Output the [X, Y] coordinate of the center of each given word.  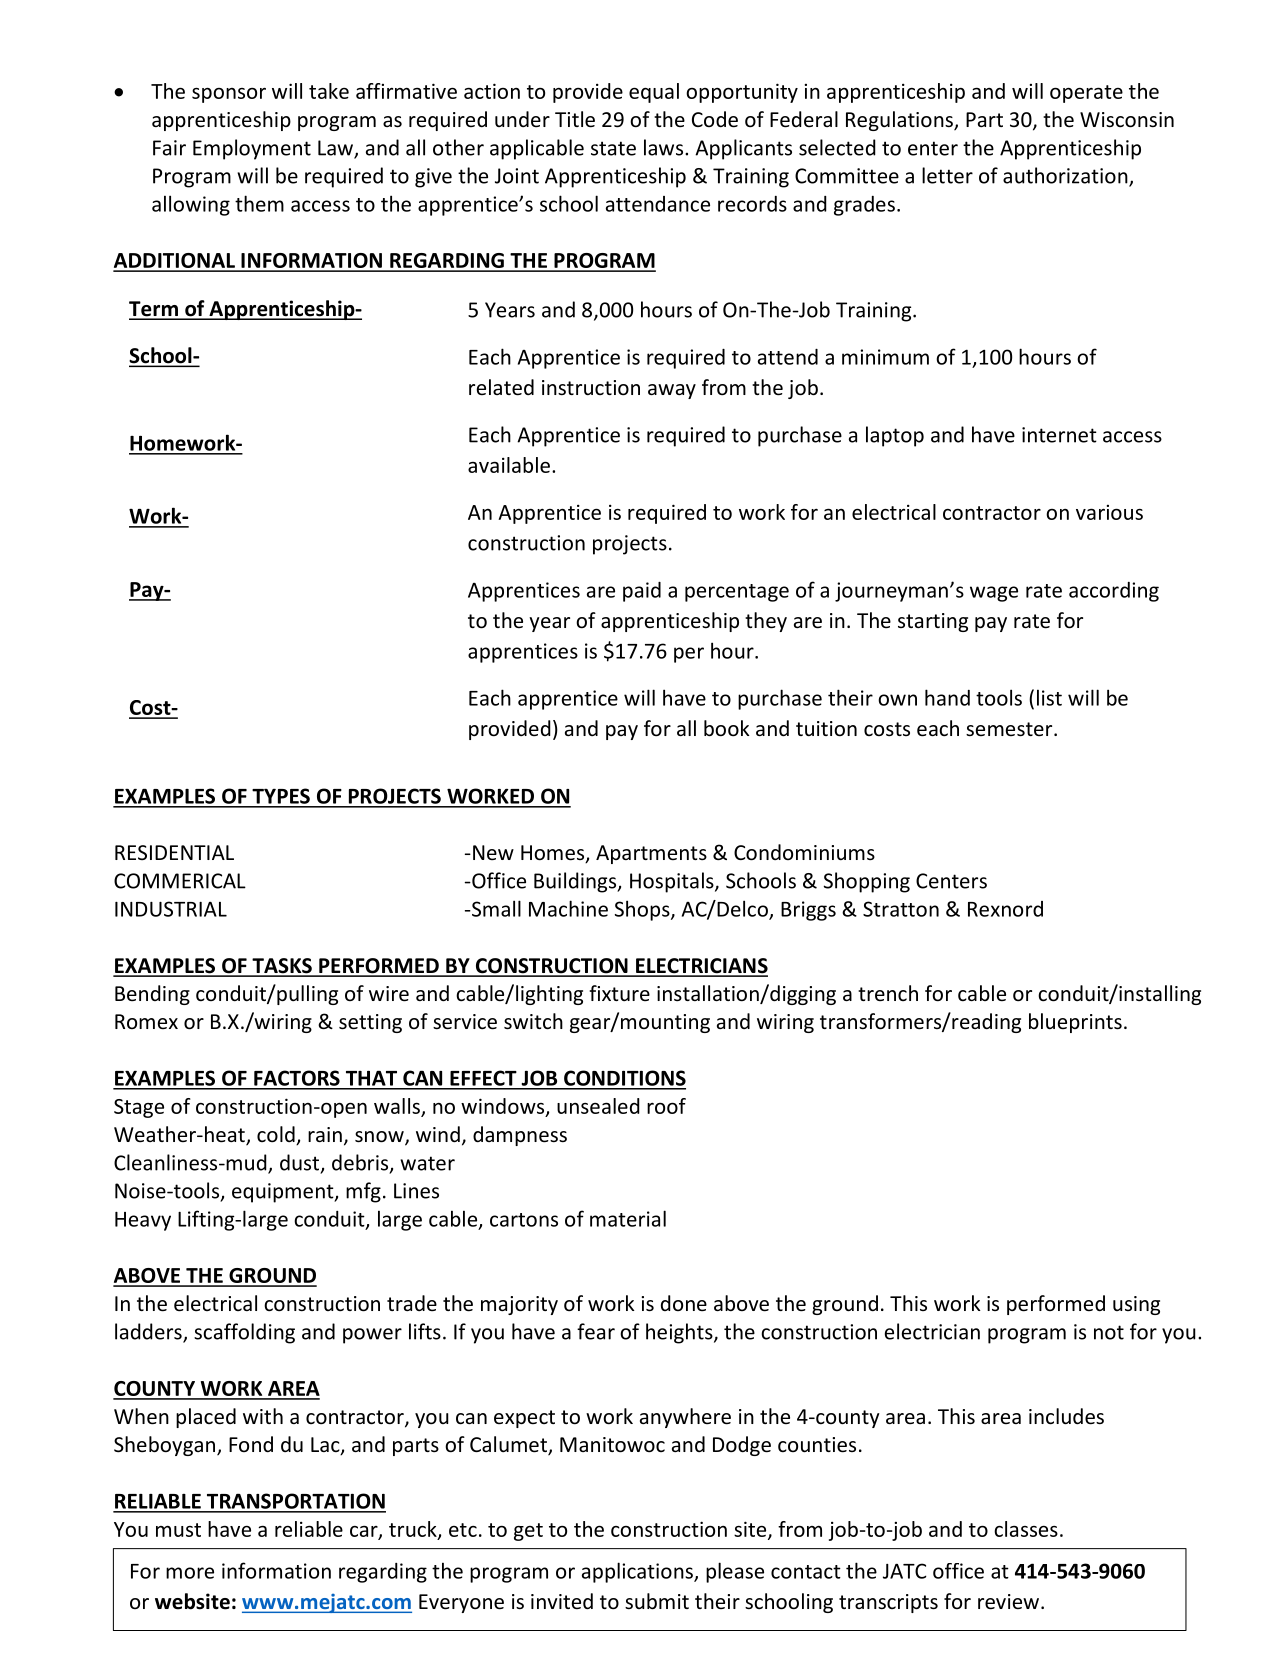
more [190, 1573]
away [672, 391]
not [1109, 1332]
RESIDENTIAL [174, 852]
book [727, 728]
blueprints [1075, 1023]
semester [1010, 729]
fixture [619, 993]
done [684, 1303]
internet [1059, 435]
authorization [1066, 176]
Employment [252, 149]
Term [154, 310]
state [613, 148]
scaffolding [244, 1333]
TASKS [282, 967]
